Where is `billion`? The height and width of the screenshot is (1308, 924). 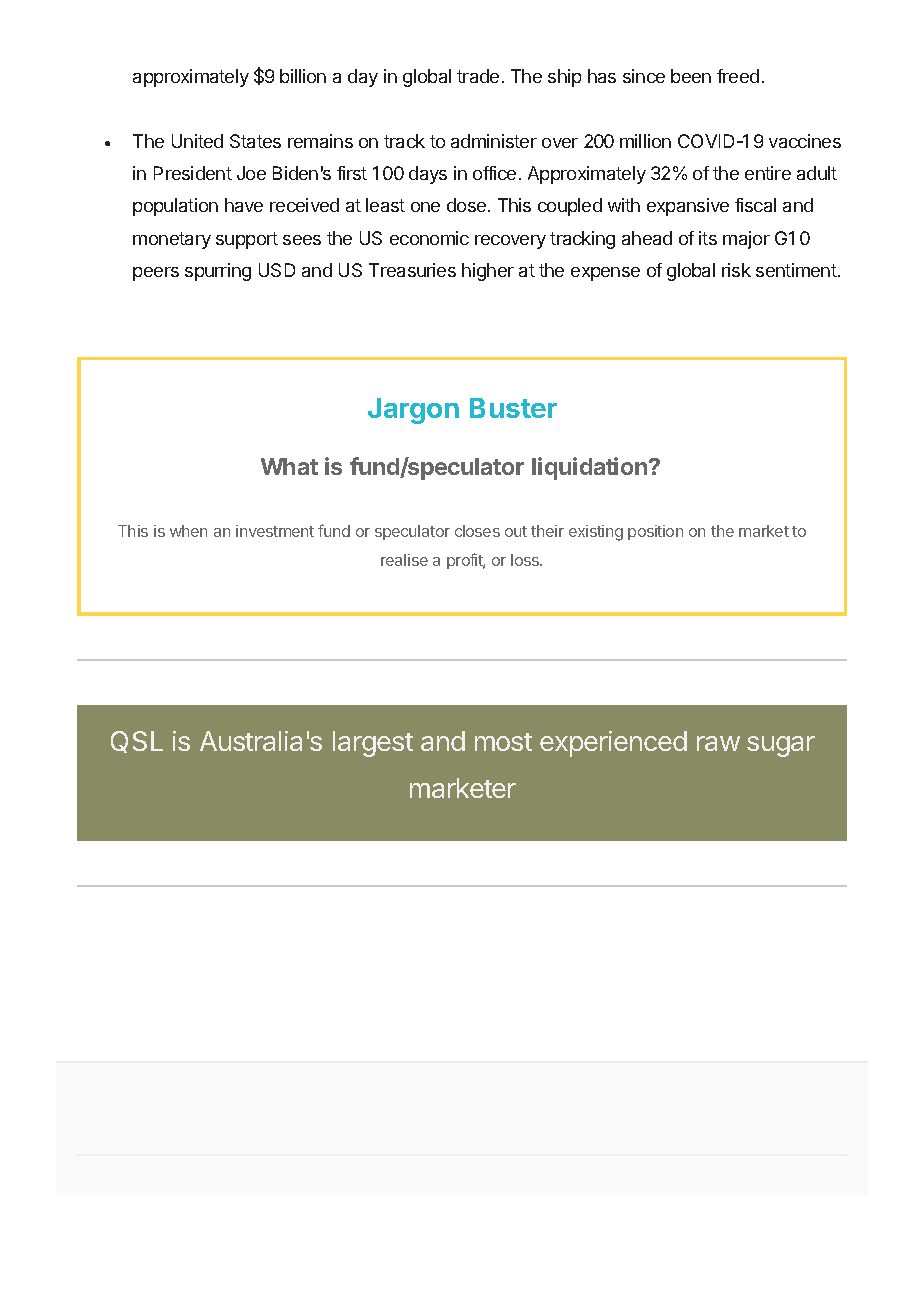 billion is located at coordinates (303, 76).
